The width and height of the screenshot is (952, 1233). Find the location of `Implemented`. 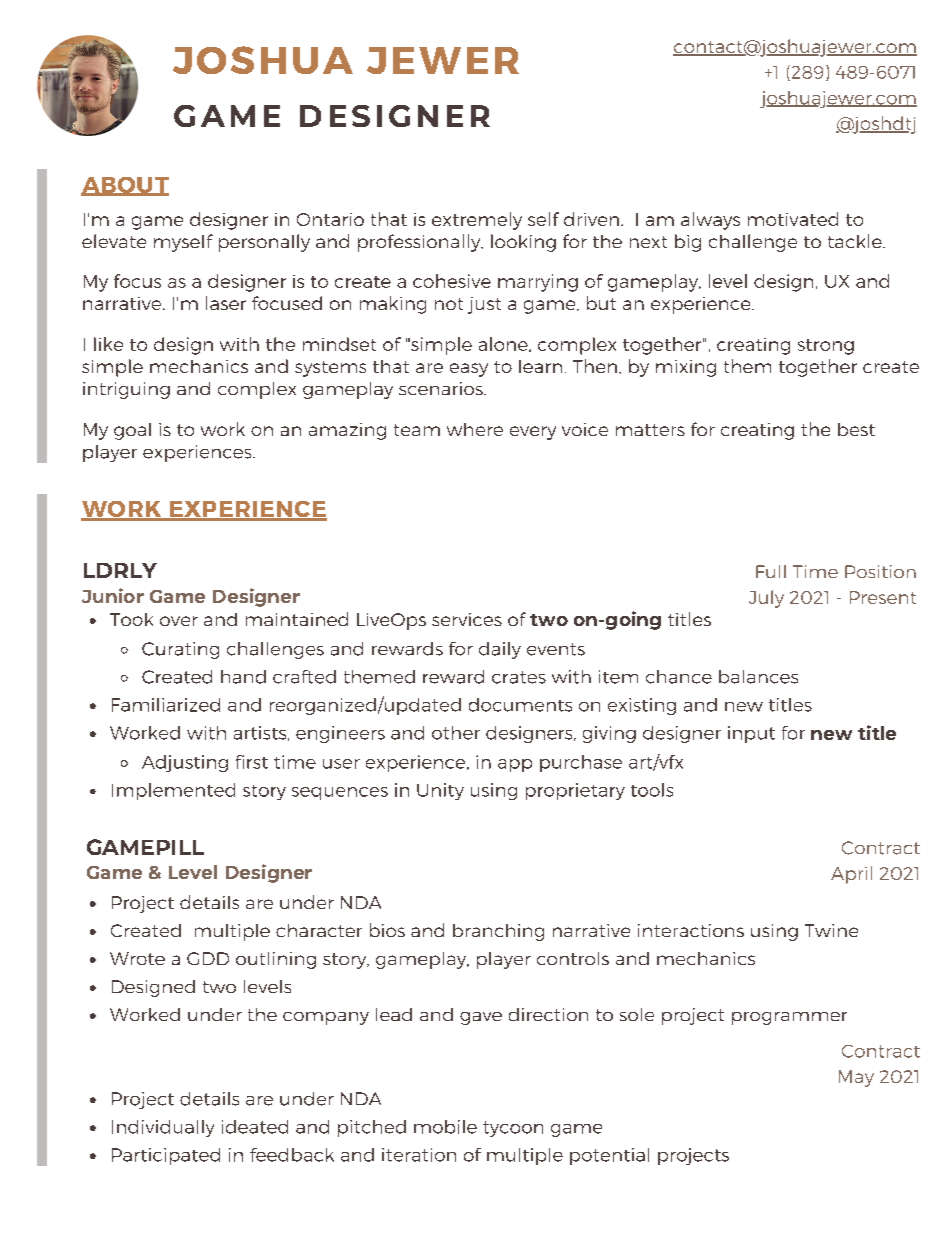

Implemented is located at coordinates (173, 791).
